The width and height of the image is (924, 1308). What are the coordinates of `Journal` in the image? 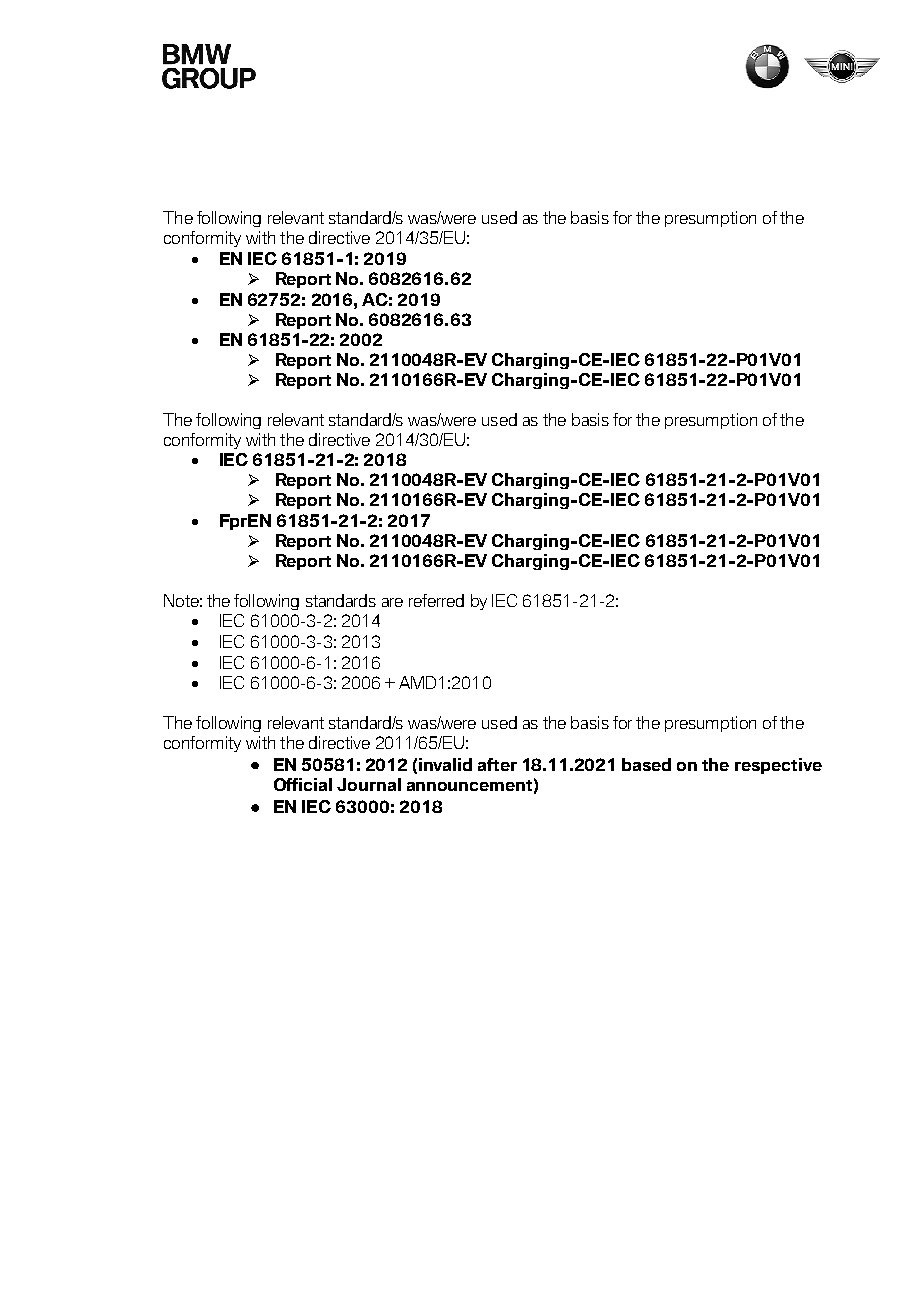 It's located at (369, 784).
